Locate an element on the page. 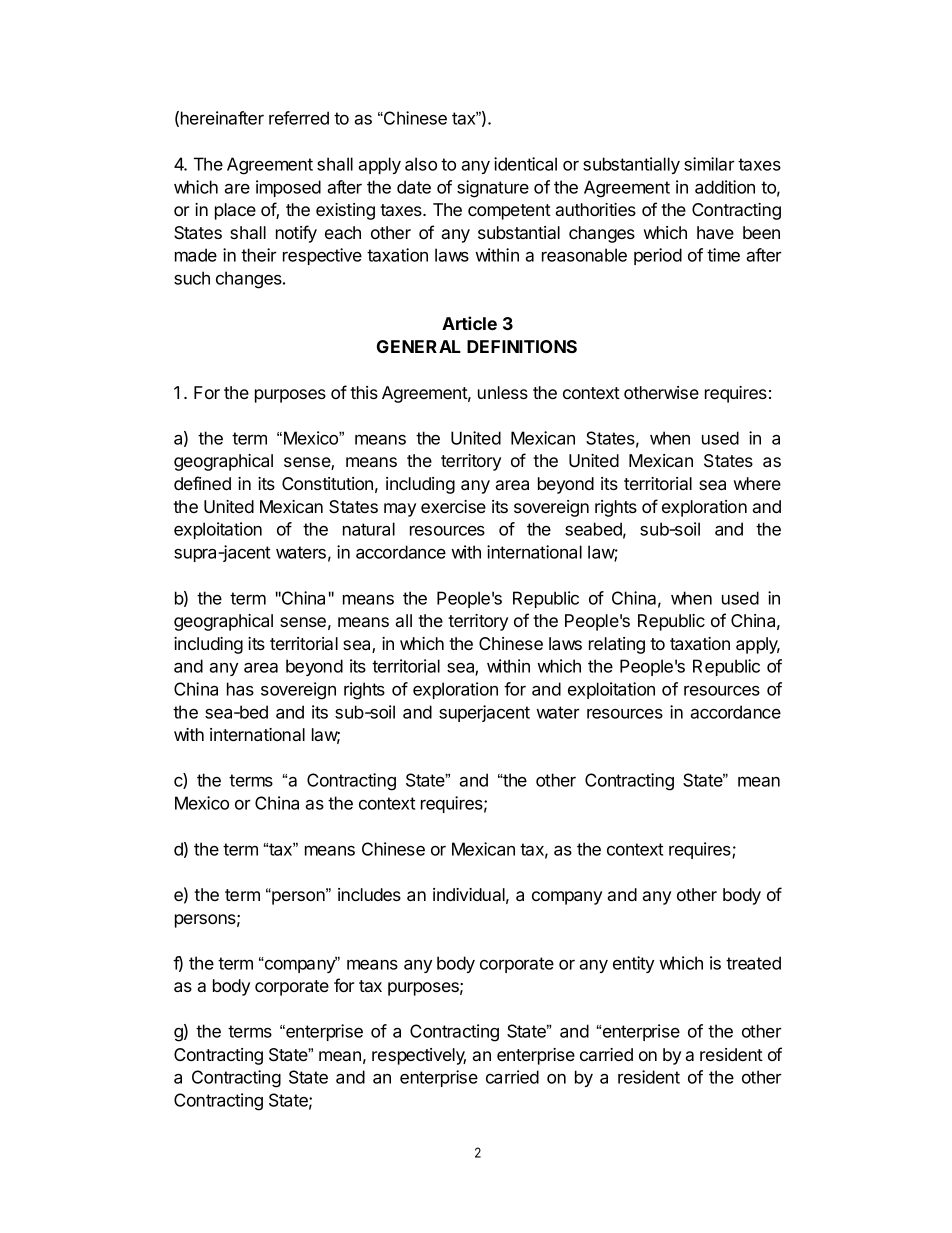 The image size is (952, 1233). includes is located at coordinates (369, 894).
